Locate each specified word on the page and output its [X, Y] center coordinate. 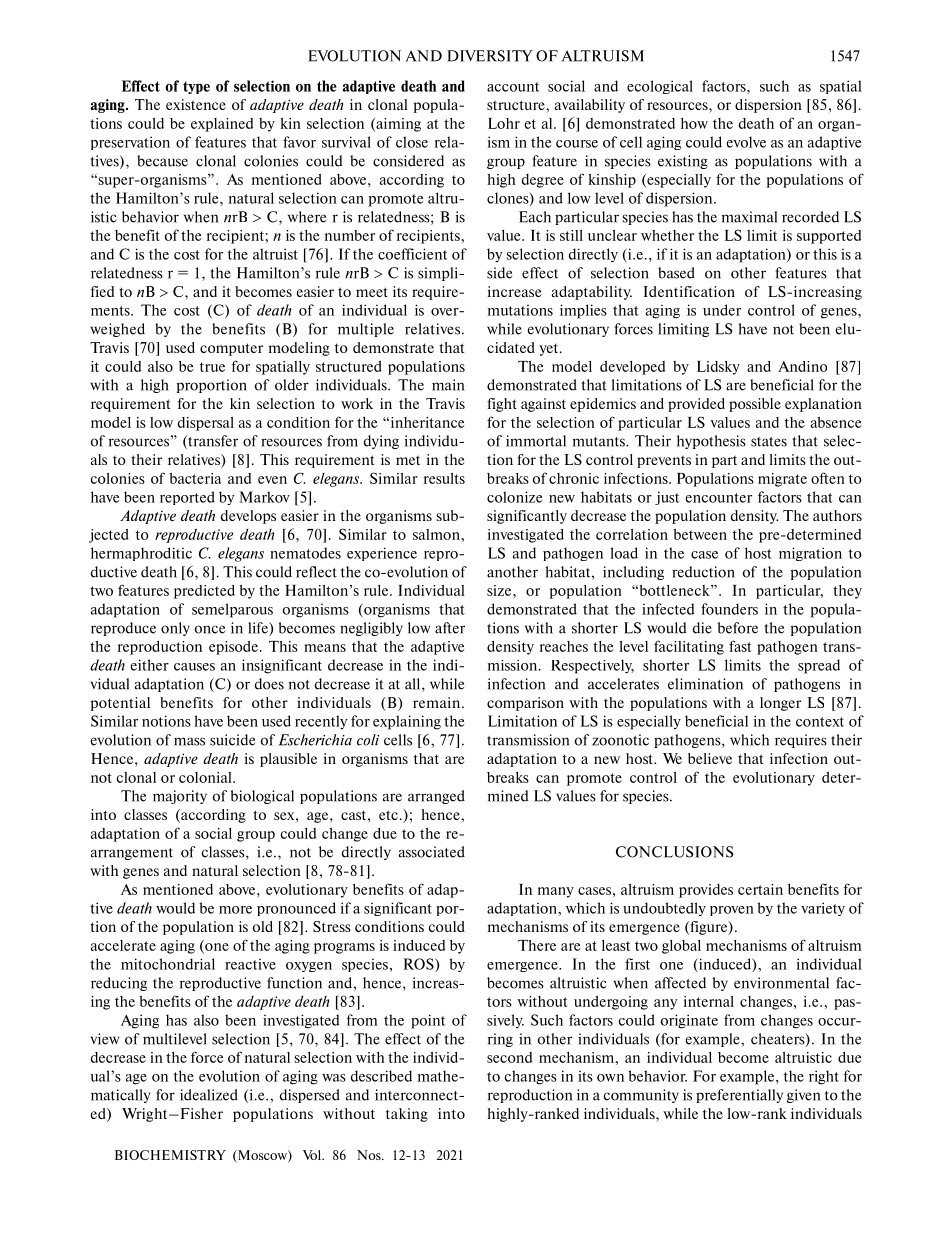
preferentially [739, 1096]
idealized [209, 1095]
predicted [204, 592]
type [196, 87]
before [738, 628]
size [500, 590]
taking [407, 1115]
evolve [746, 142]
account [513, 87]
